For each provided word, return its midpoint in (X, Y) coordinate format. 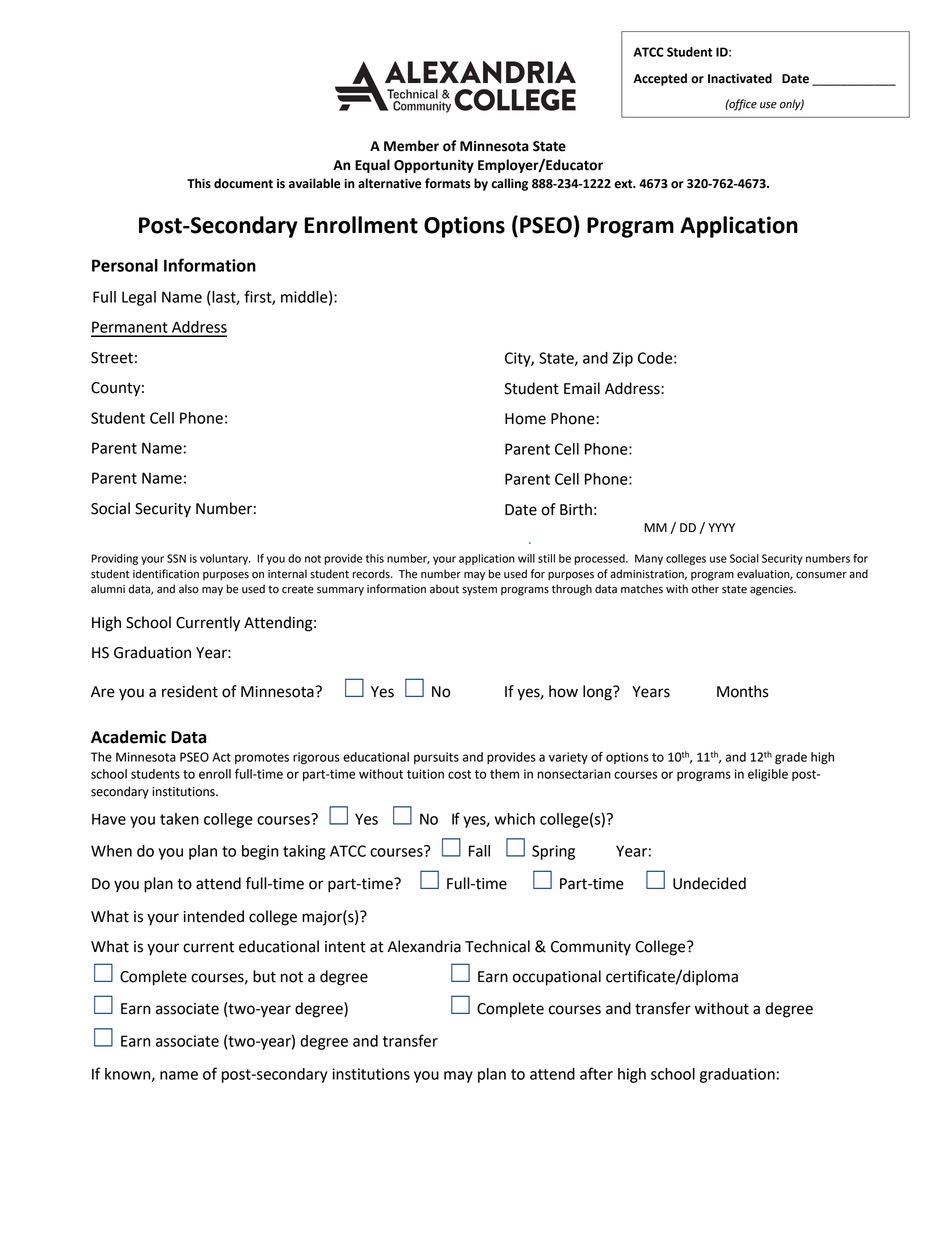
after (596, 1073)
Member (411, 146)
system (479, 590)
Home (525, 419)
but (264, 976)
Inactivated (740, 78)
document (243, 183)
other (705, 589)
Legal (139, 298)
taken (179, 819)
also (189, 589)
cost (459, 774)
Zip (622, 359)
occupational (557, 978)
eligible (768, 775)
